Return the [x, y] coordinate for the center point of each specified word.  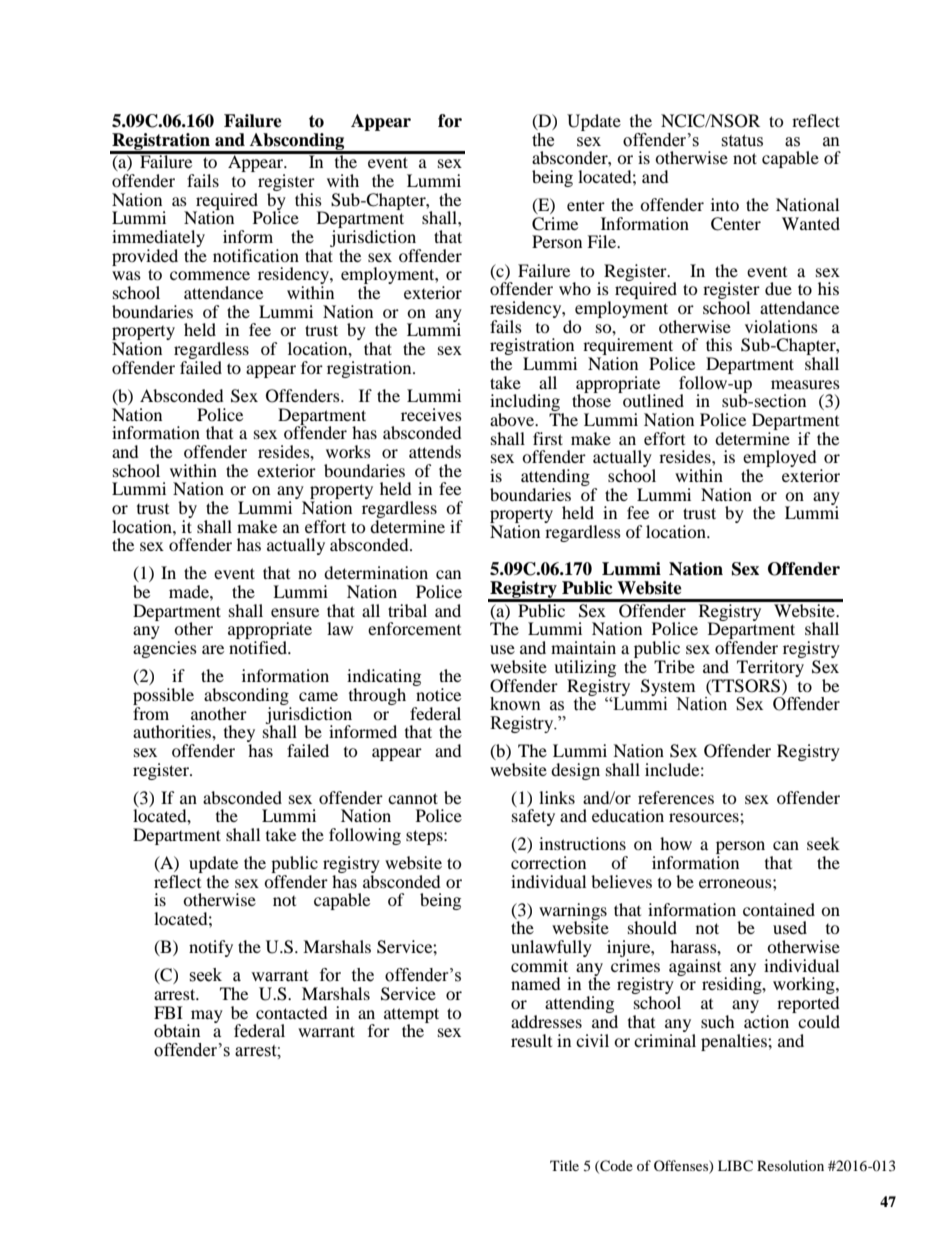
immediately [158, 240]
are [213, 649]
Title [564, 1165]
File [603, 241]
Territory [770, 668]
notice [438, 694]
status [742, 141]
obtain [177, 1030]
